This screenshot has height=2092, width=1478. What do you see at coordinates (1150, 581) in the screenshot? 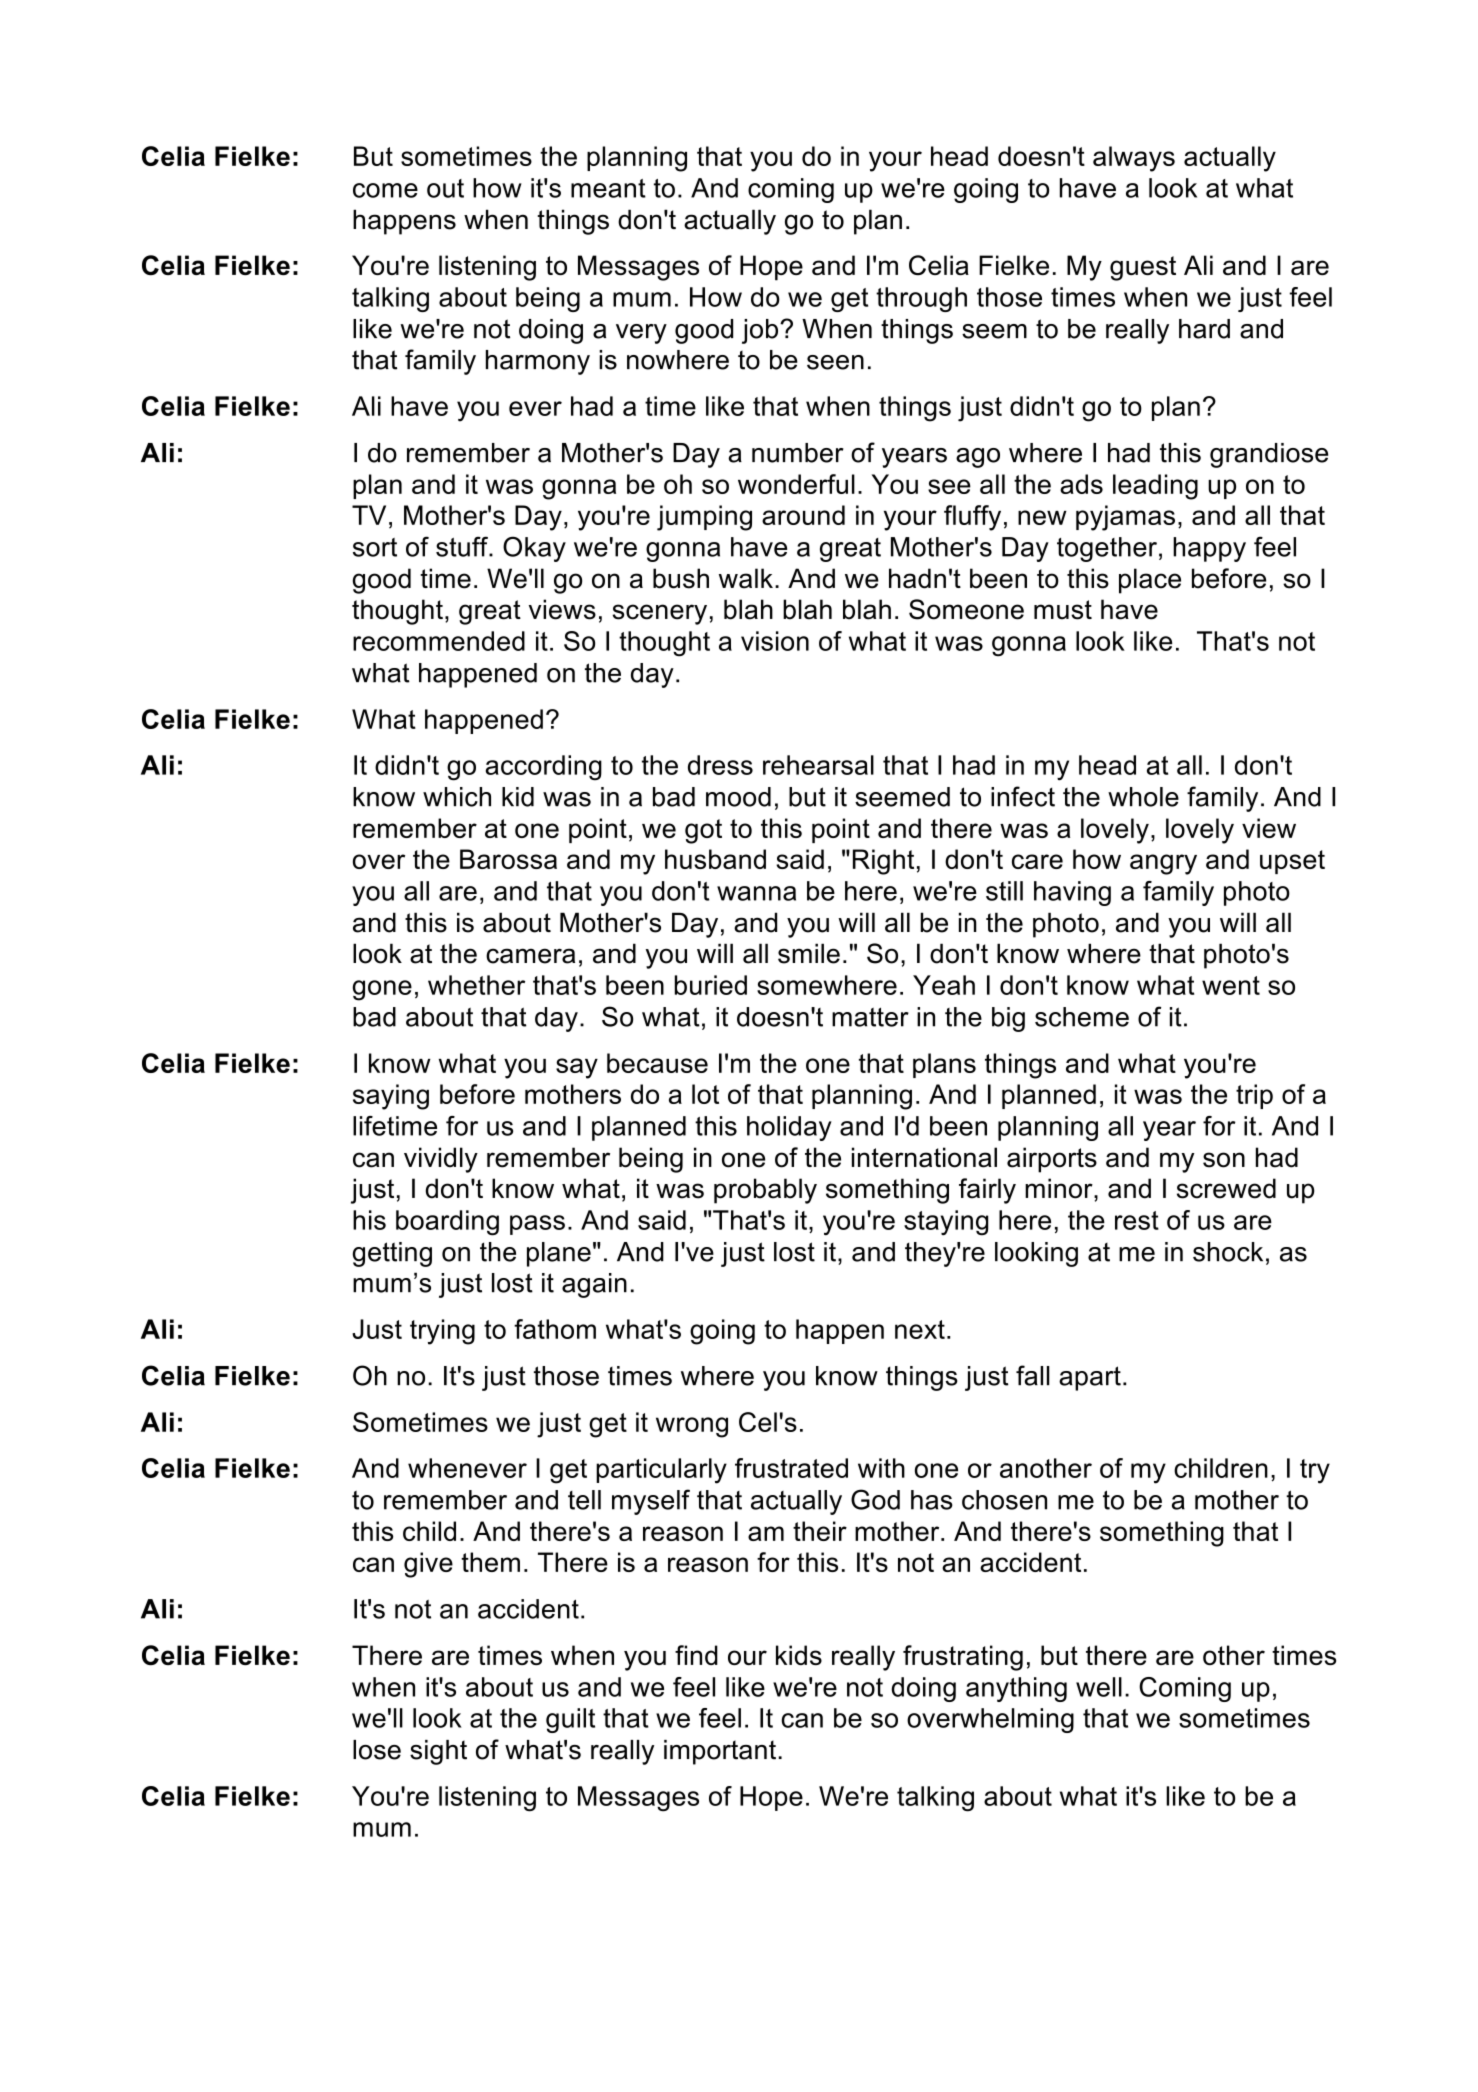
I see `place` at bounding box center [1150, 581].
